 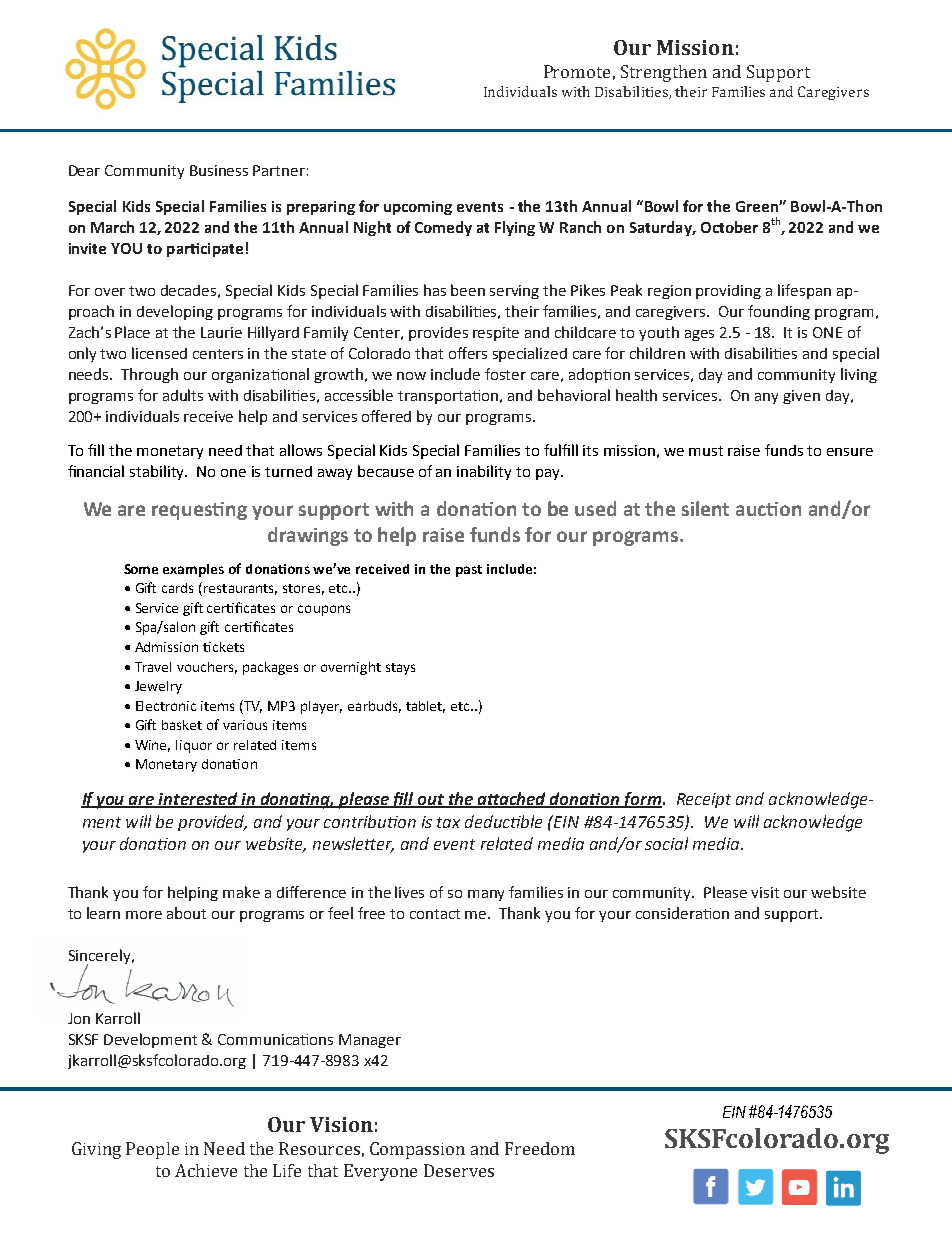 What do you see at coordinates (512, 799) in the page?
I see `attached` at bounding box center [512, 799].
